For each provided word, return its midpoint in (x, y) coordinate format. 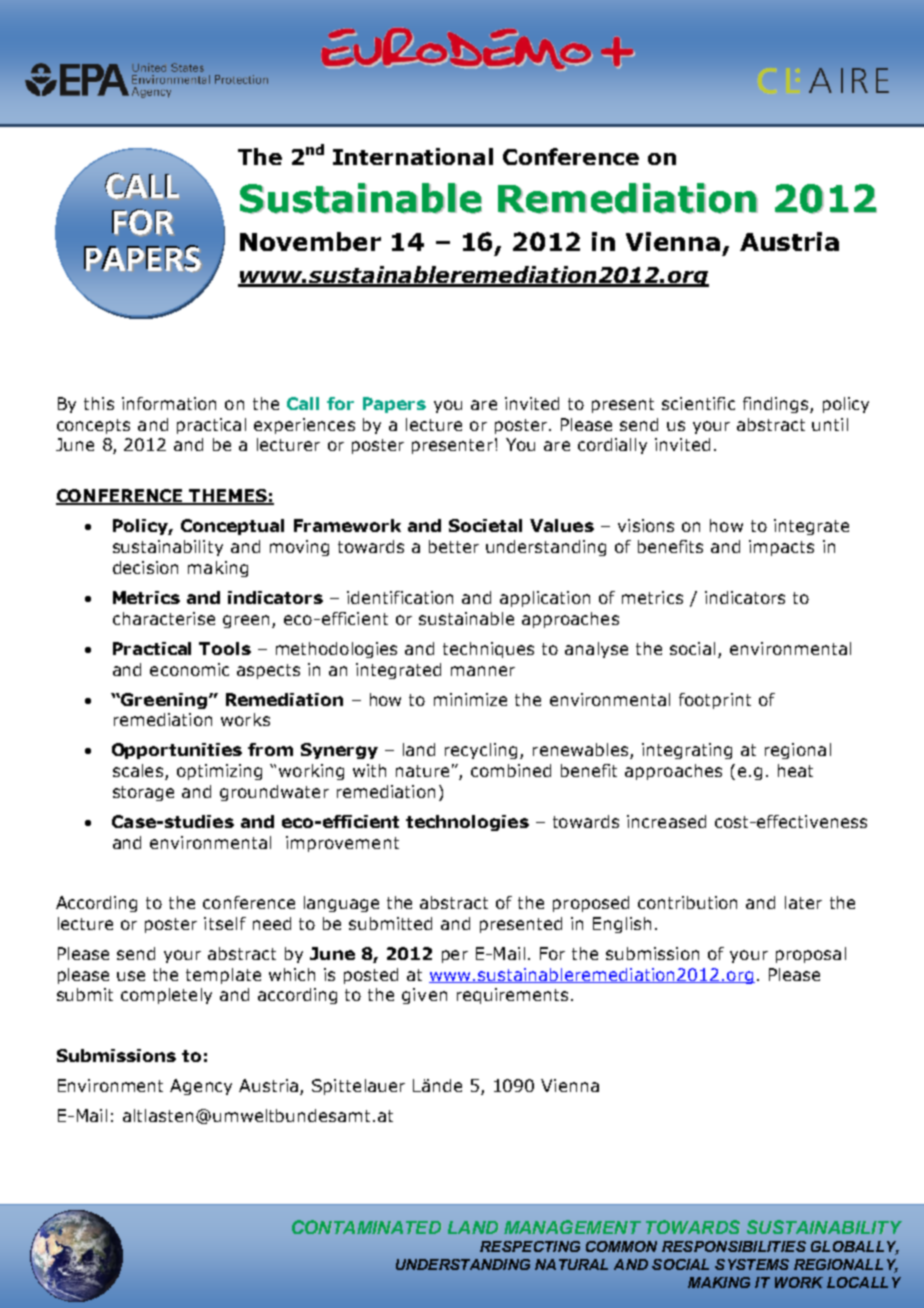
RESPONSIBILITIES (734, 1246)
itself (225, 923)
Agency (201, 1087)
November (310, 241)
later (803, 902)
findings (777, 405)
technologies (467, 823)
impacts (781, 548)
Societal (485, 525)
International (413, 156)
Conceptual (232, 527)
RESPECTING (530, 1246)
